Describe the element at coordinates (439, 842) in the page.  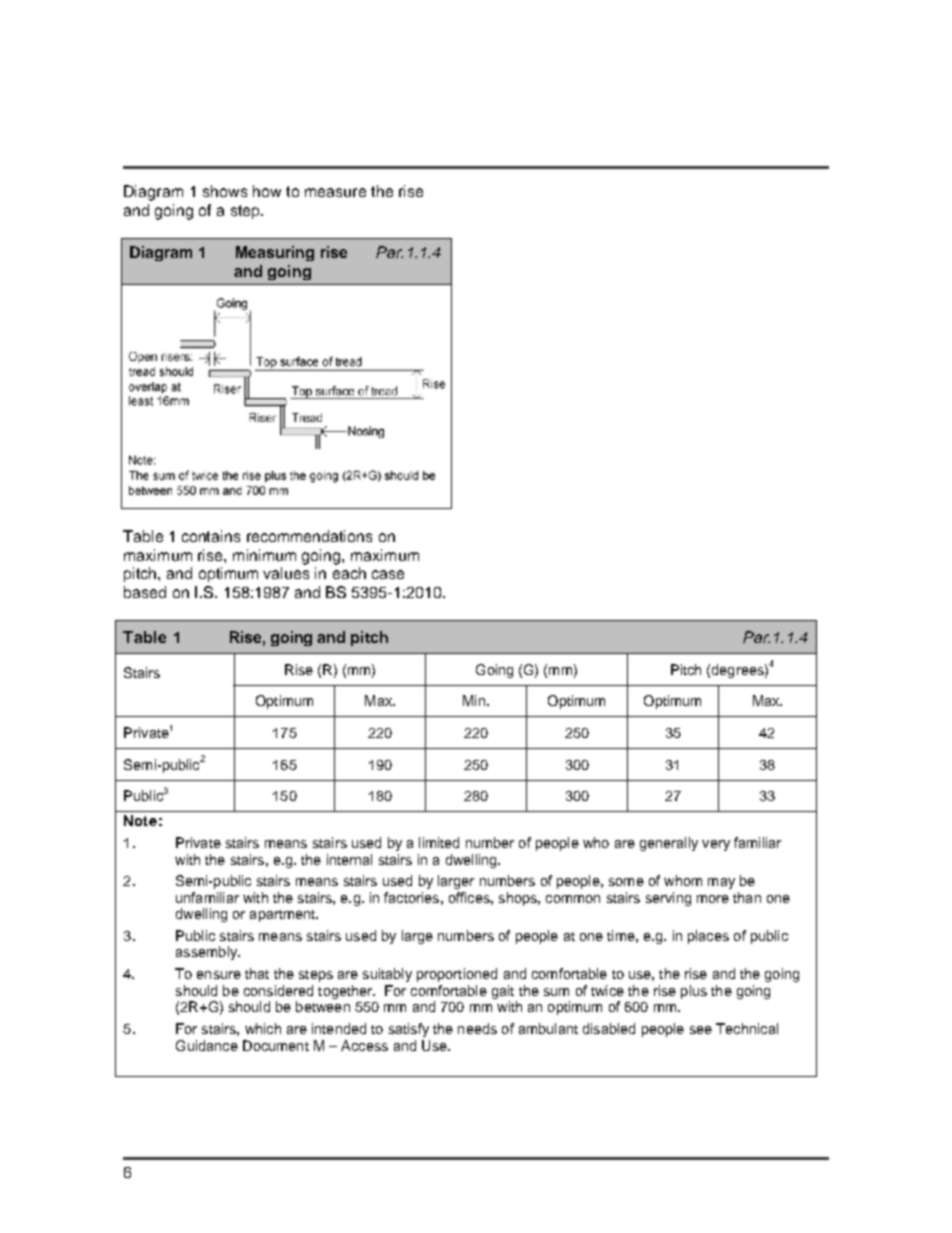
I see `limited` at that location.
